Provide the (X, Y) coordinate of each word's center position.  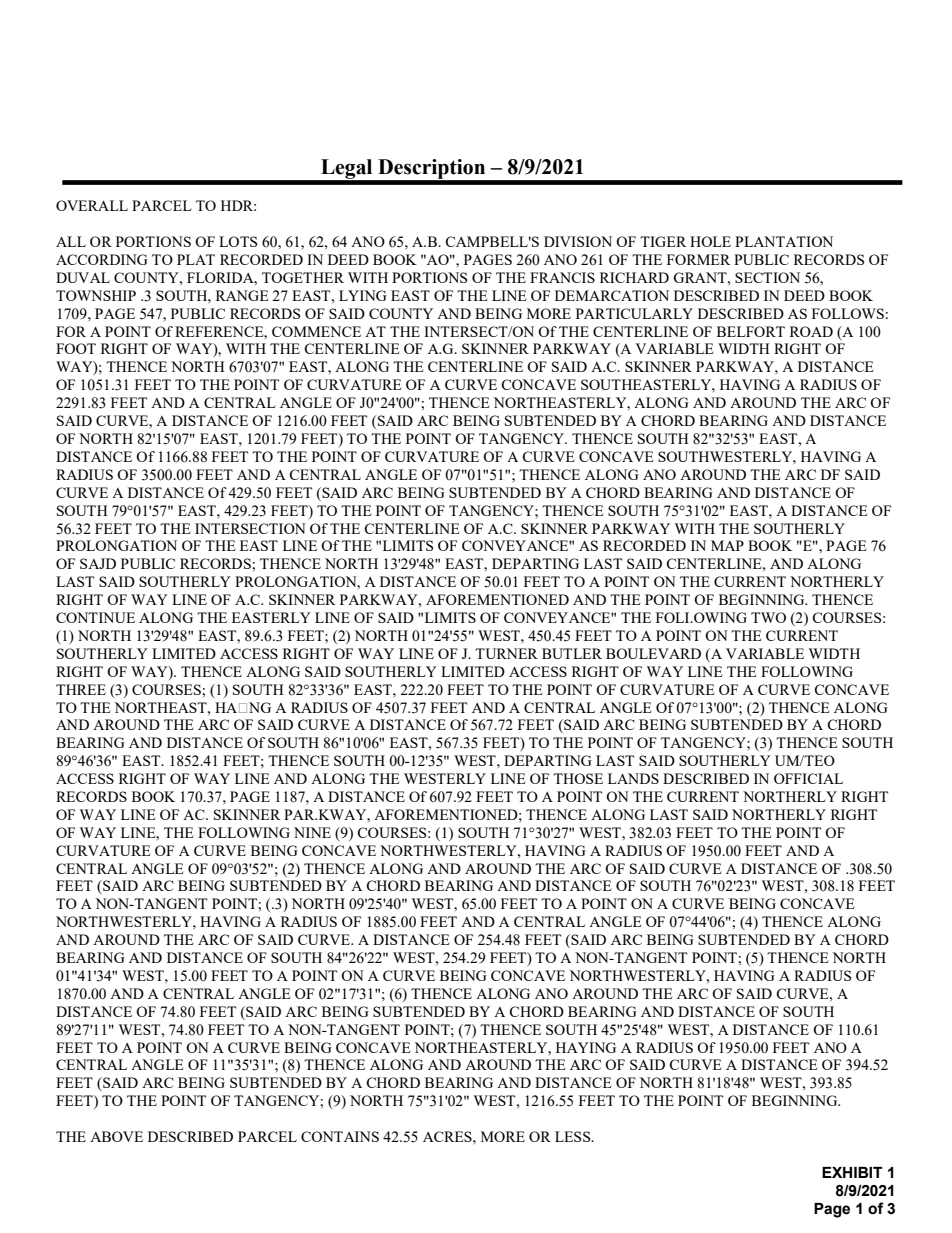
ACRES (448, 1136)
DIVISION (578, 241)
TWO (768, 617)
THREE (81, 689)
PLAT (196, 259)
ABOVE (116, 1136)
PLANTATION (784, 241)
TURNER (506, 653)
